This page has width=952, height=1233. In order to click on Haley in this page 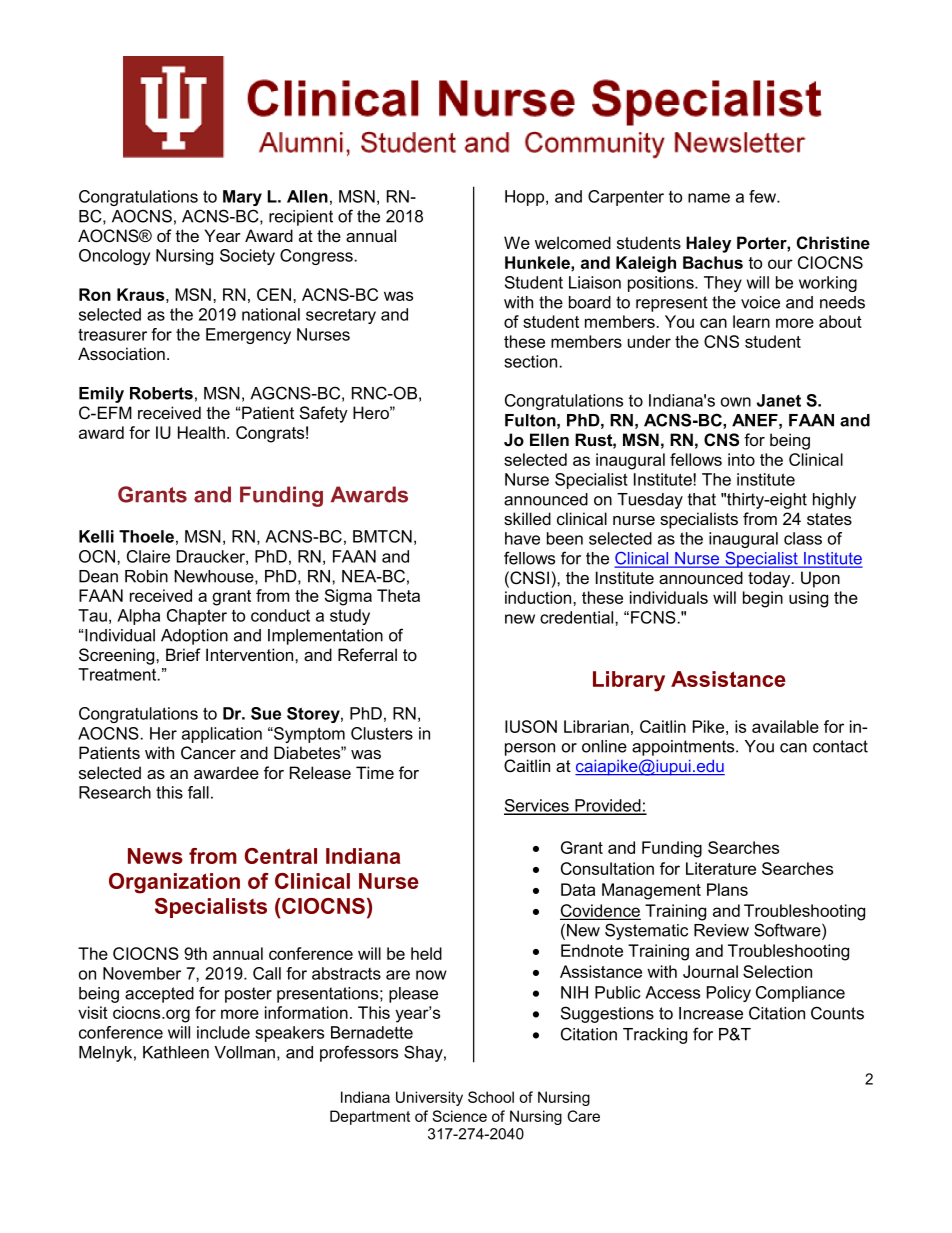, I will do `click(708, 244)`.
